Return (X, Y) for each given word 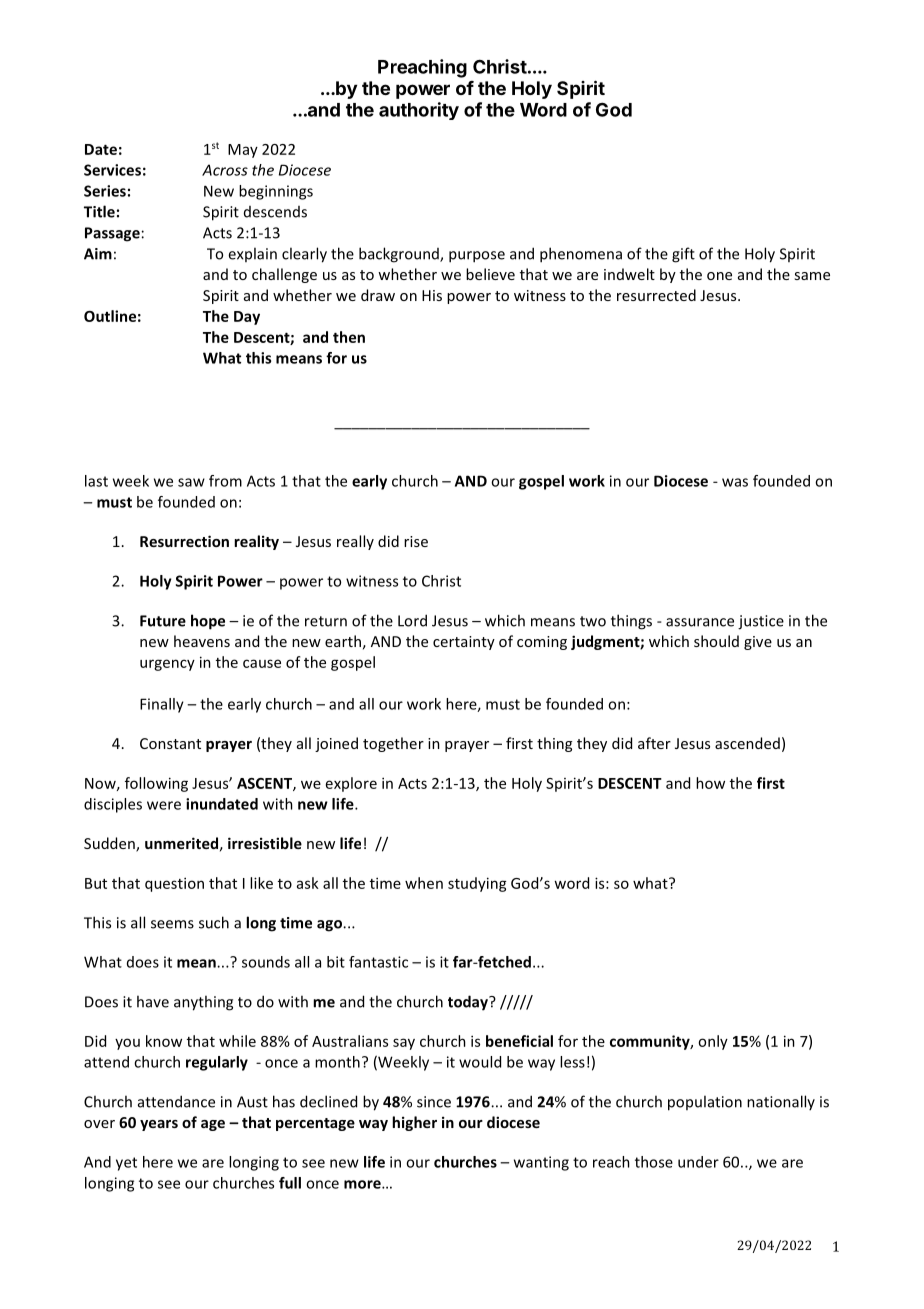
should (716, 641)
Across (225, 170)
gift (683, 255)
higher (414, 1123)
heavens (202, 641)
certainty (464, 643)
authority (419, 111)
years (159, 1125)
